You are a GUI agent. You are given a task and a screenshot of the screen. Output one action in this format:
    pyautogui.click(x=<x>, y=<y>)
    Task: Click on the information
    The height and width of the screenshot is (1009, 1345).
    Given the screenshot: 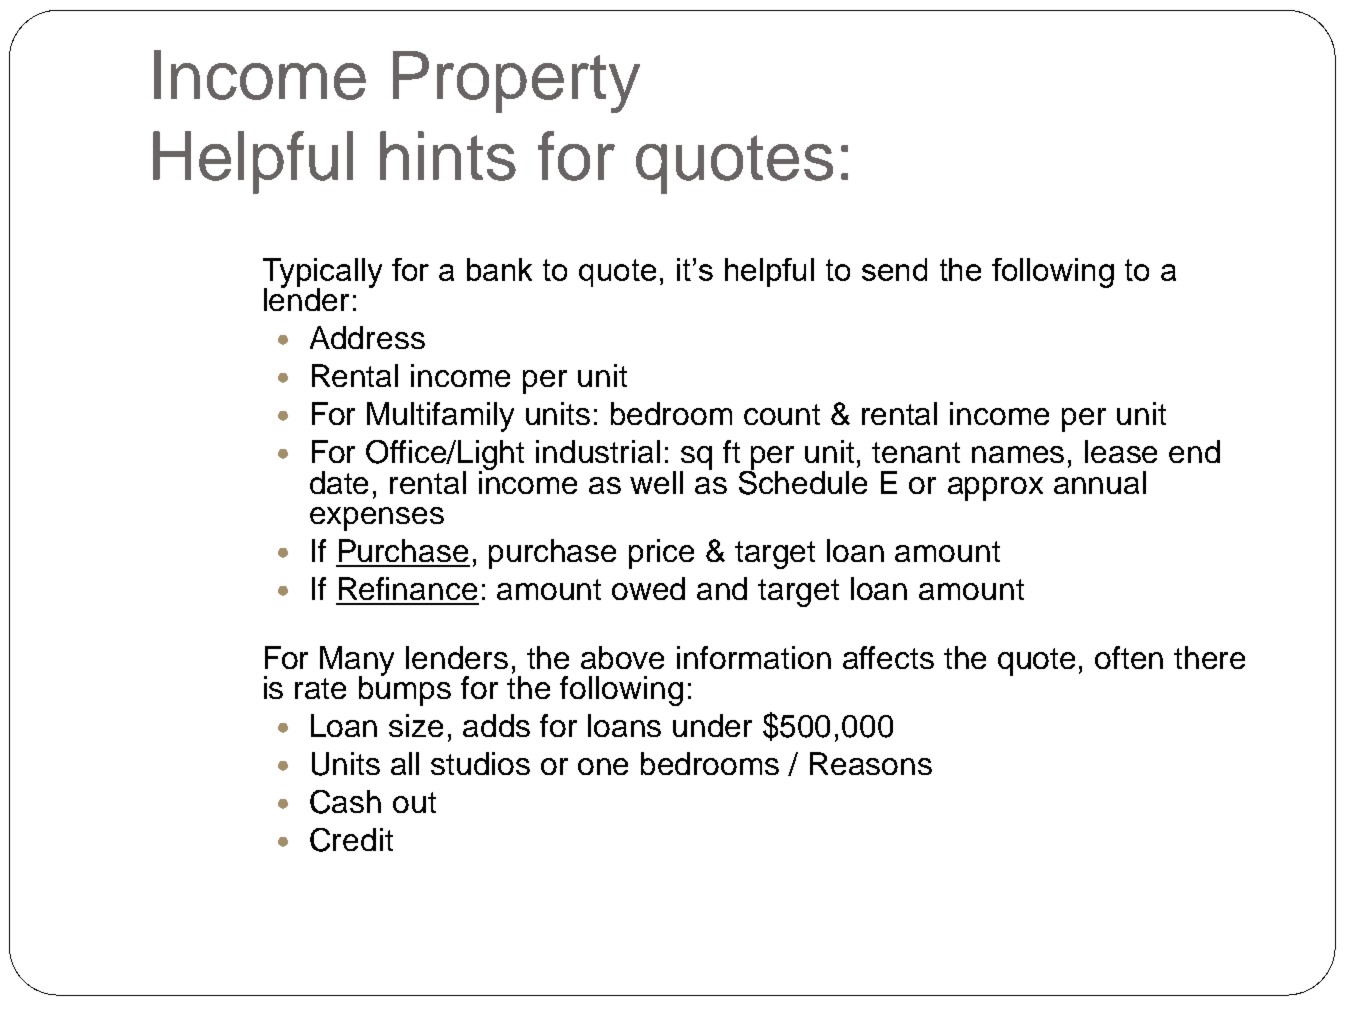 What is the action you would take?
    pyautogui.click(x=754, y=657)
